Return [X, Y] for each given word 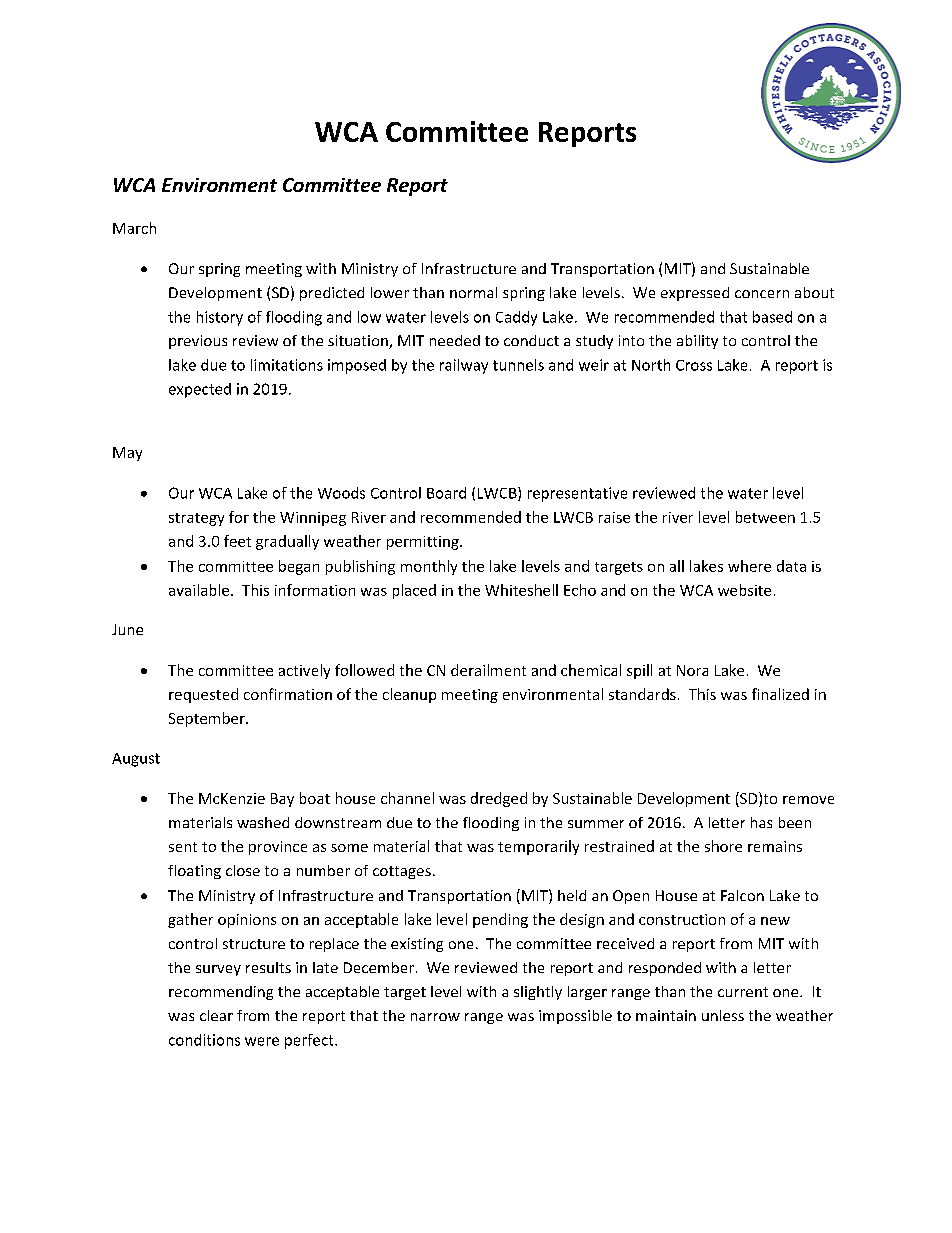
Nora [692, 670]
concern [762, 294]
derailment [488, 670]
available [199, 590]
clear [216, 1015]
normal [473, 292]
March [134, 228]
